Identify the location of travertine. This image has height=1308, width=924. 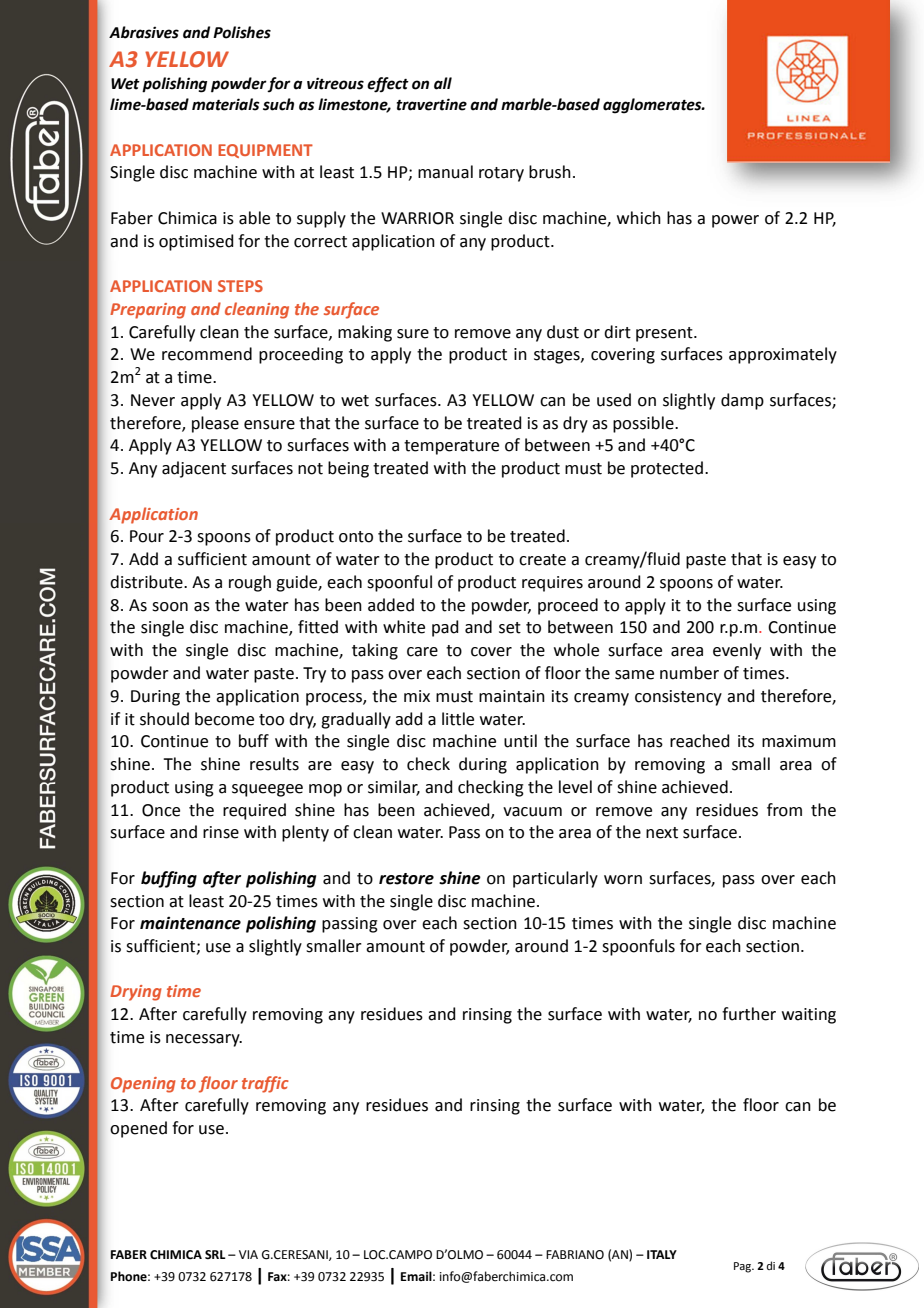
(431, 104).
